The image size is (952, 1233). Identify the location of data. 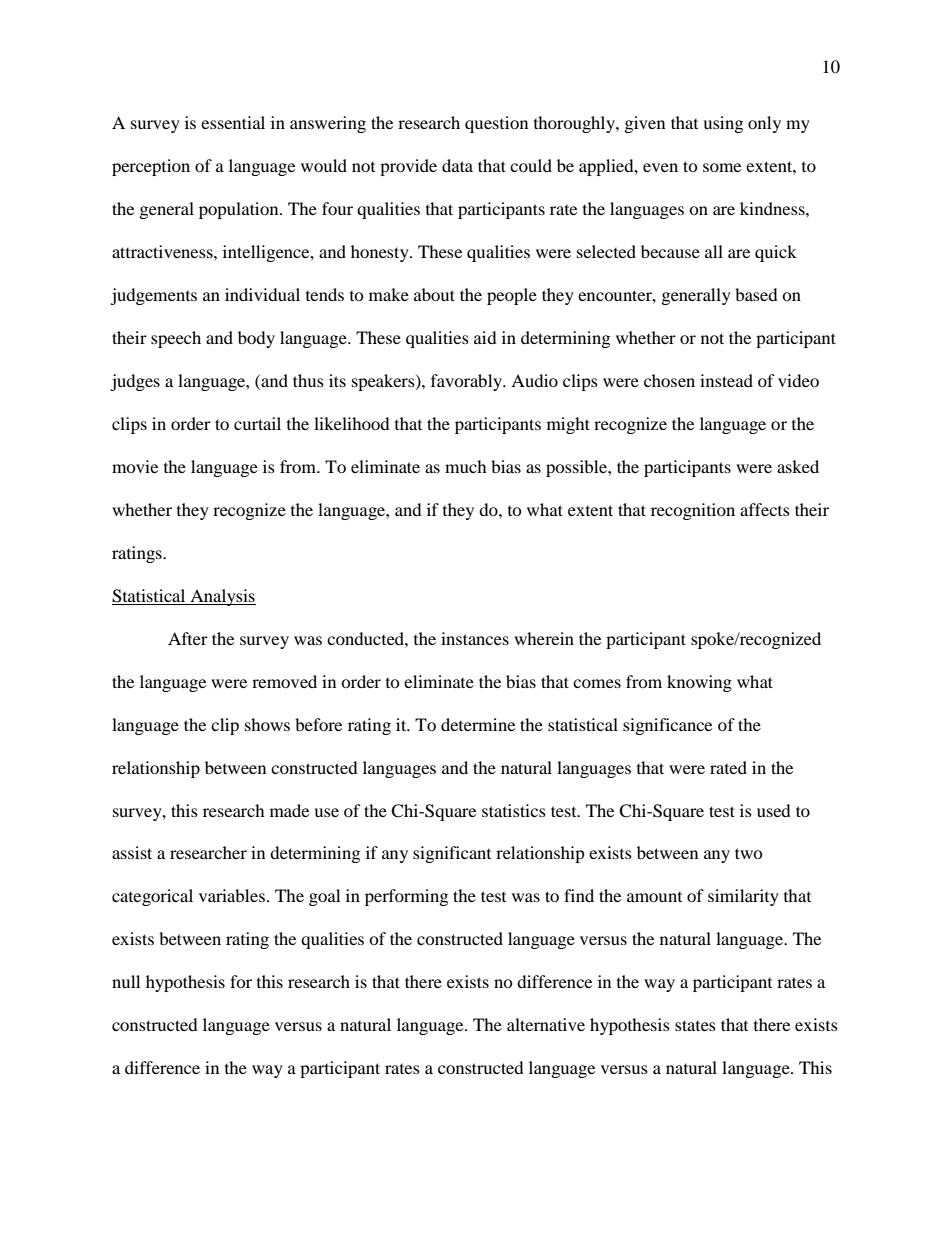
(457, 165).
